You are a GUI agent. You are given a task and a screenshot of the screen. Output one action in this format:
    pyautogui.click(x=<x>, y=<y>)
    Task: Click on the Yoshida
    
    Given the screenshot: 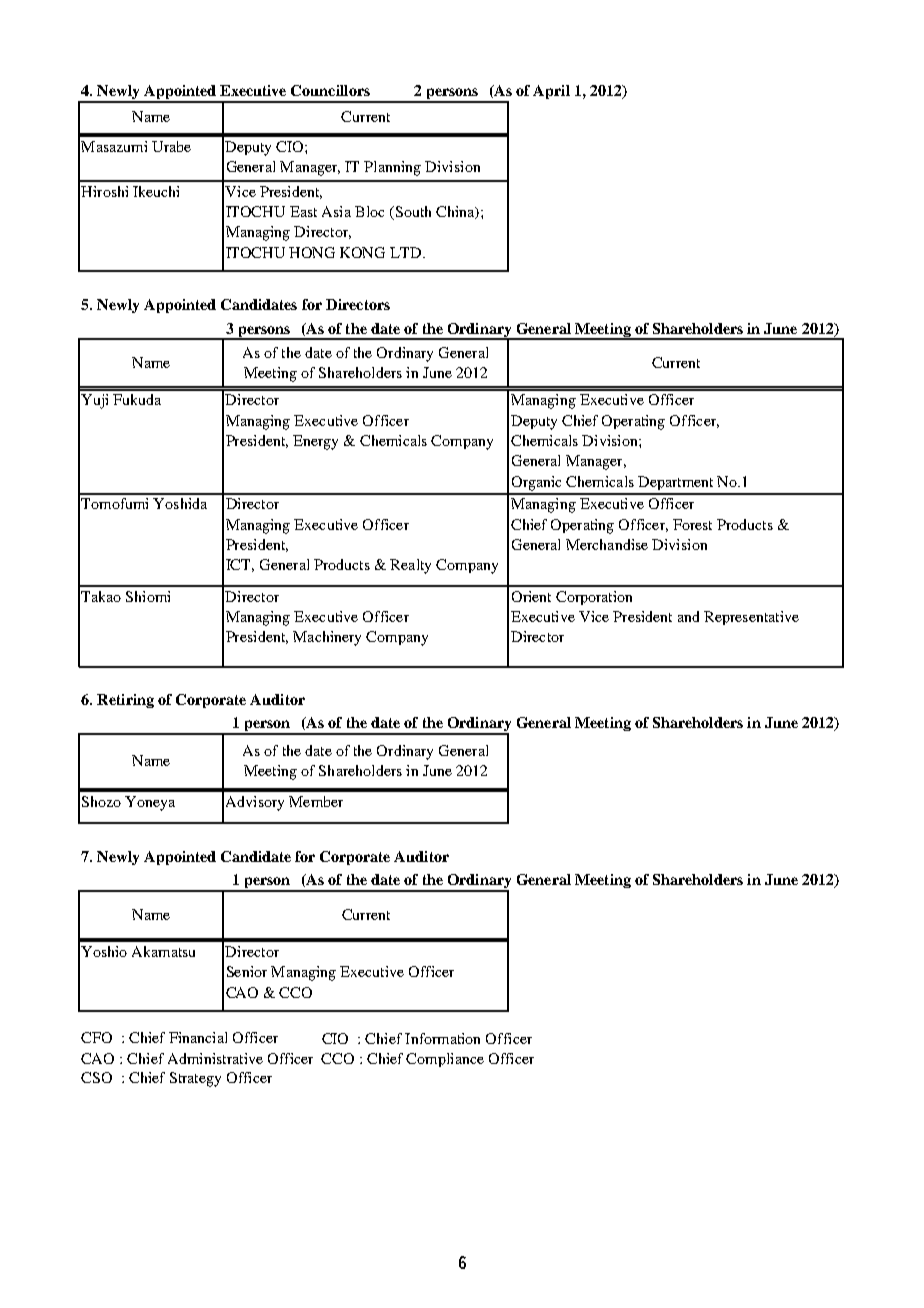 What is the action you would take?
    pyautogui.click(x=180, y=503)
